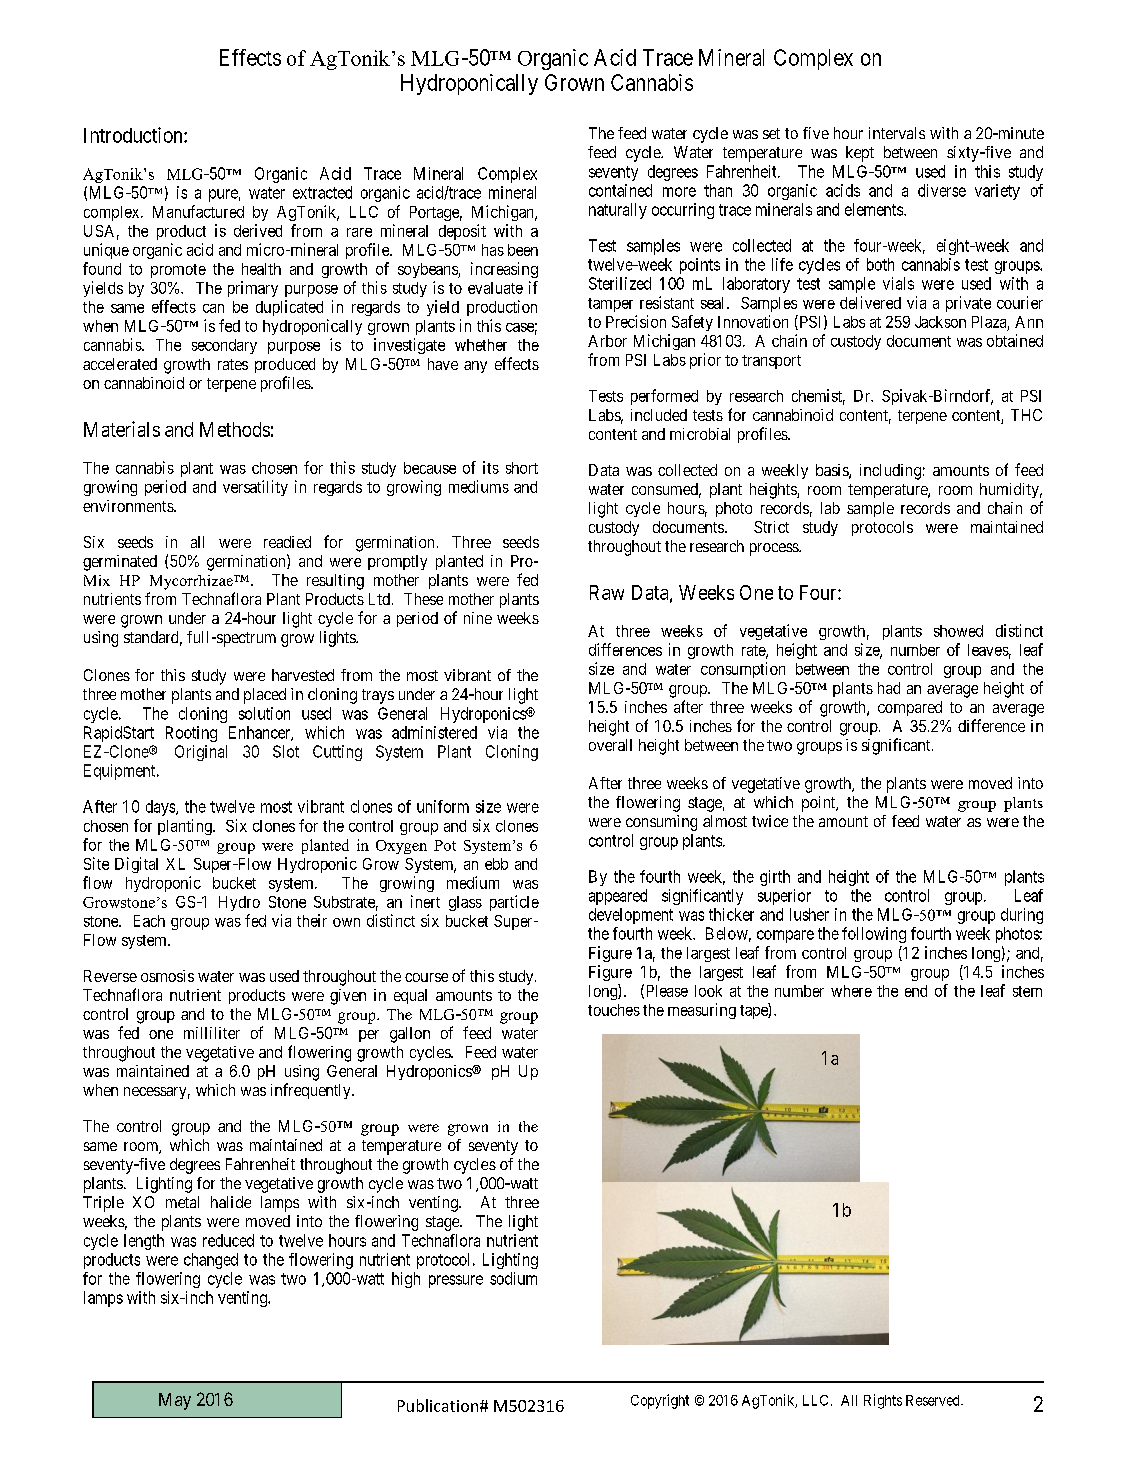  I want to click on Mycorrhizae, so click(192, 582).
